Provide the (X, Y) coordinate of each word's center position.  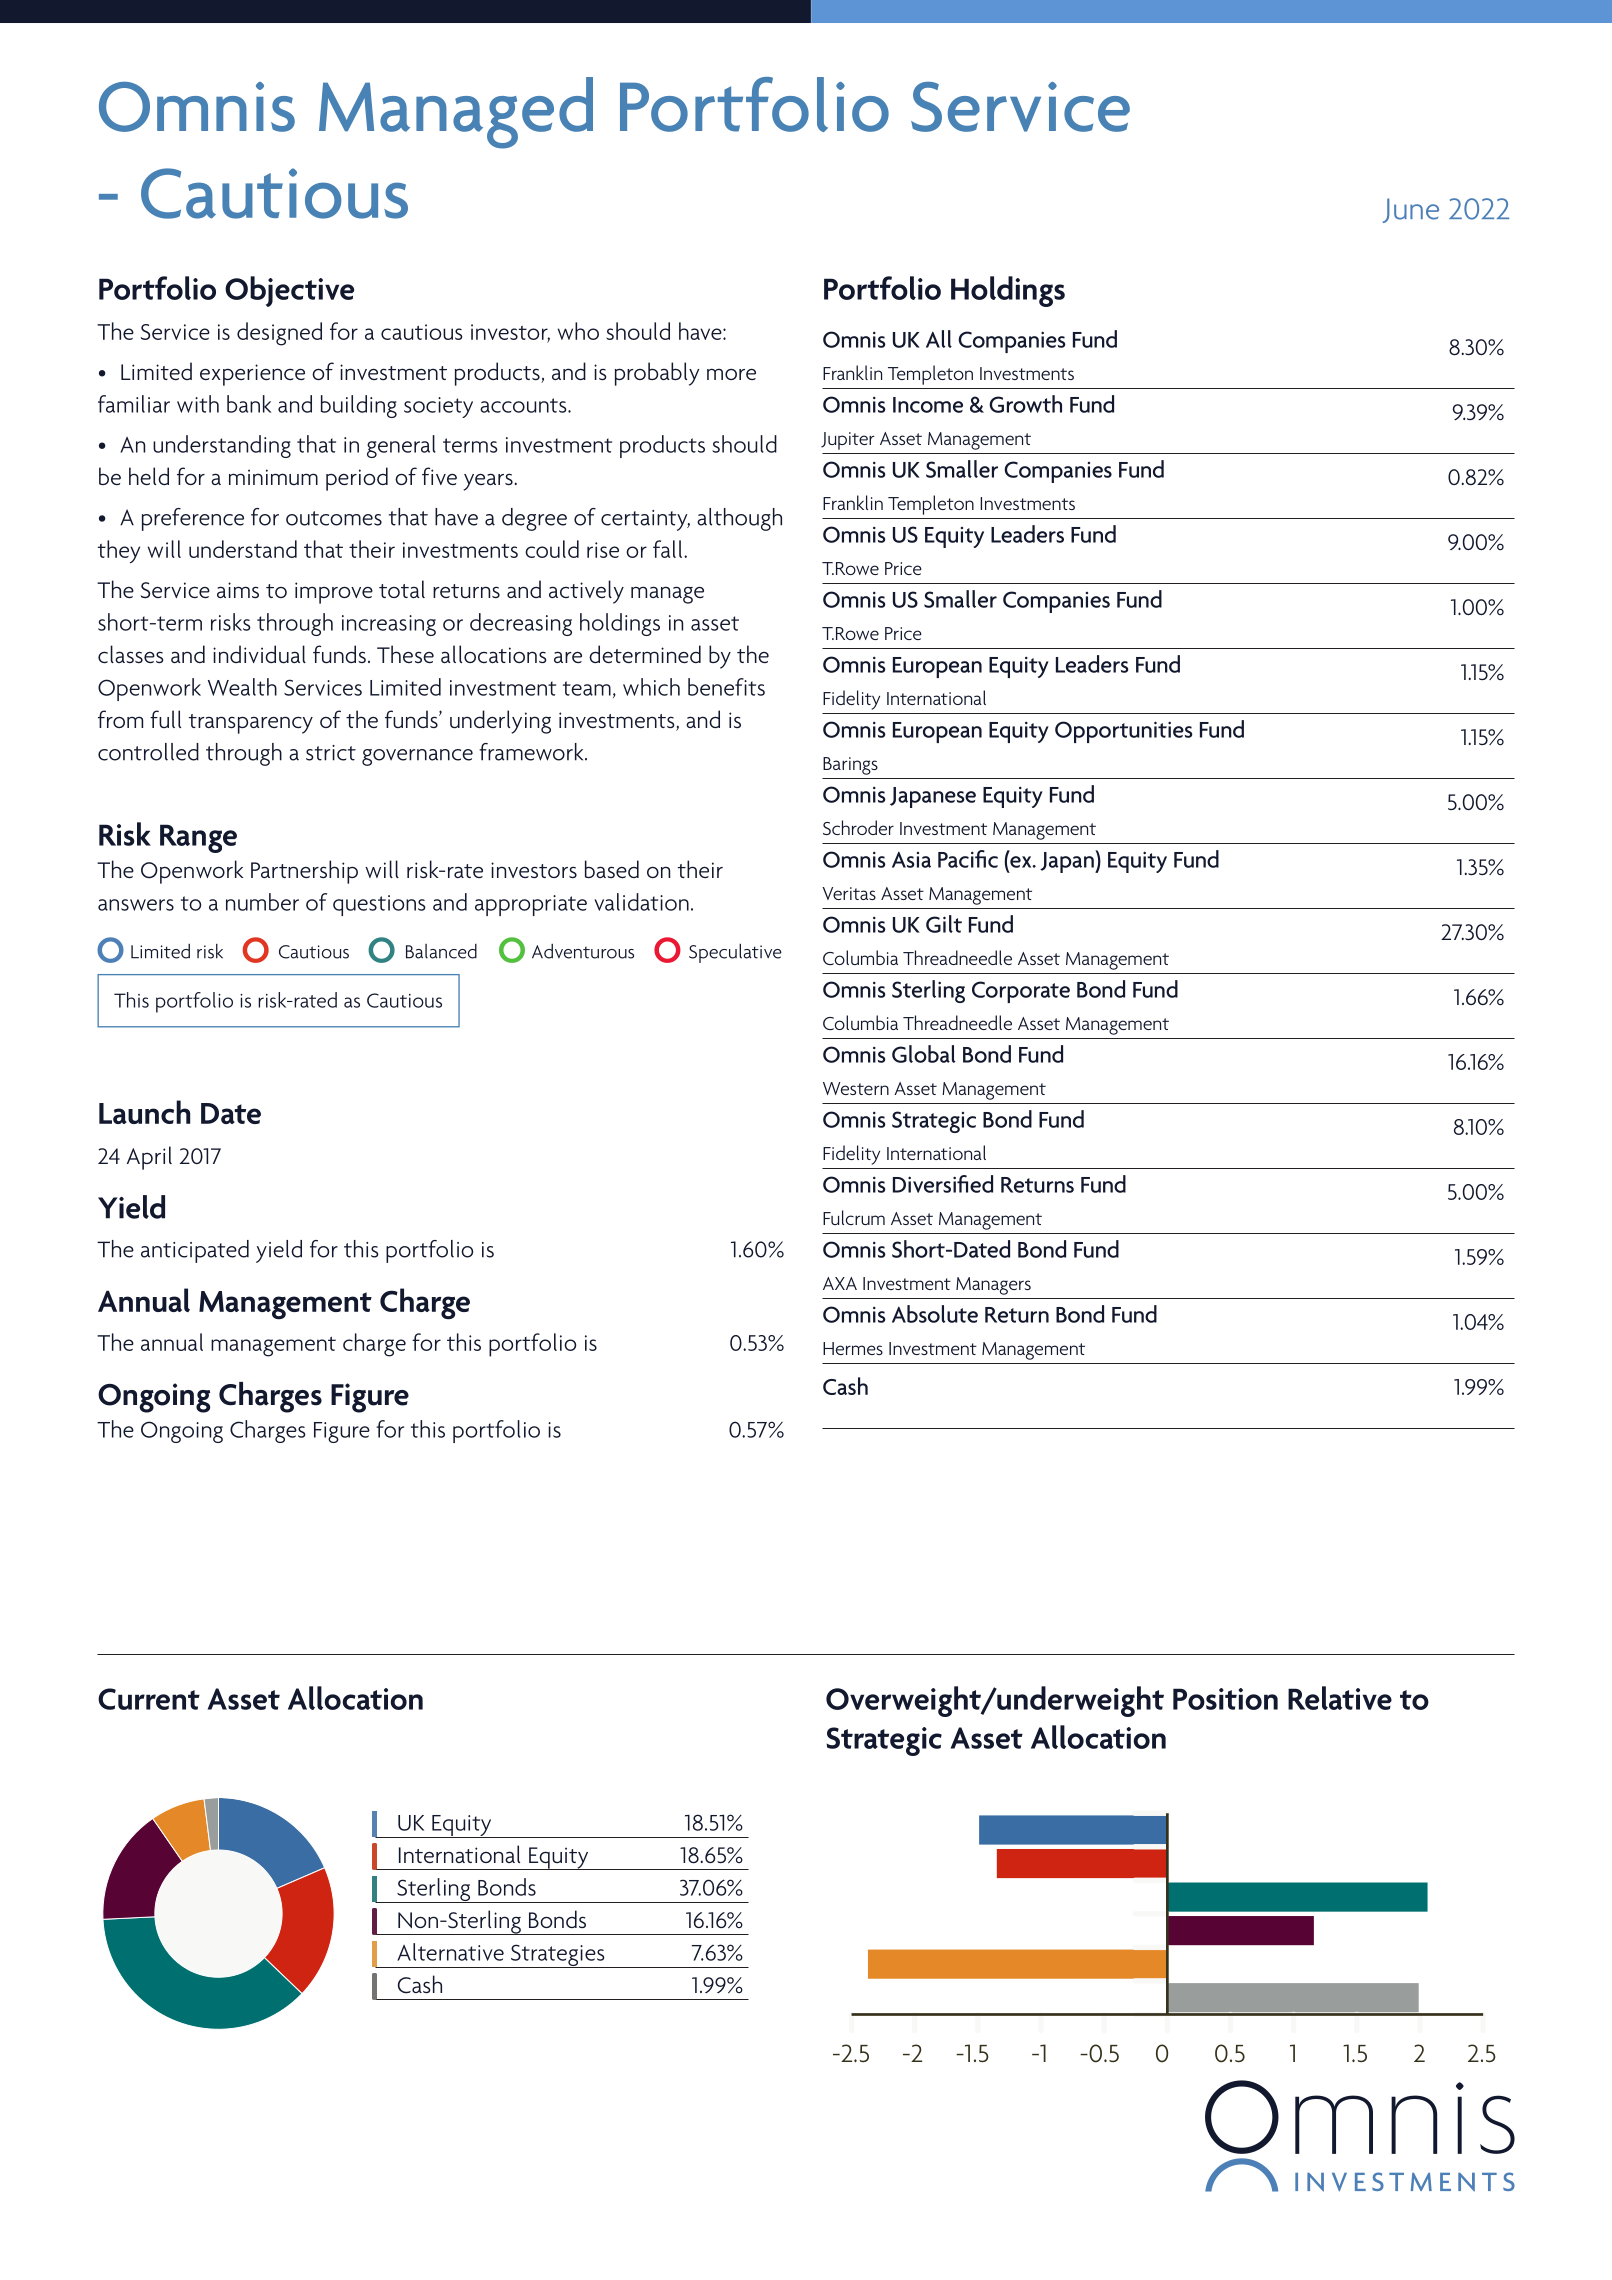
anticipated (195, 1251)
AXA (840, 1283)
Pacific (968, 859)
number (262, 902)
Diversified (943, 1184)
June (1411, 210)
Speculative (735, 953)
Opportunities (1124, 732)
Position (1225, 1699)
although (739, 519)
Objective (289, 291)
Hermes (853, 1348)
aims (238, 590)
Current (149, 1699)
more (731, 374)
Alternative (450, 1952)
